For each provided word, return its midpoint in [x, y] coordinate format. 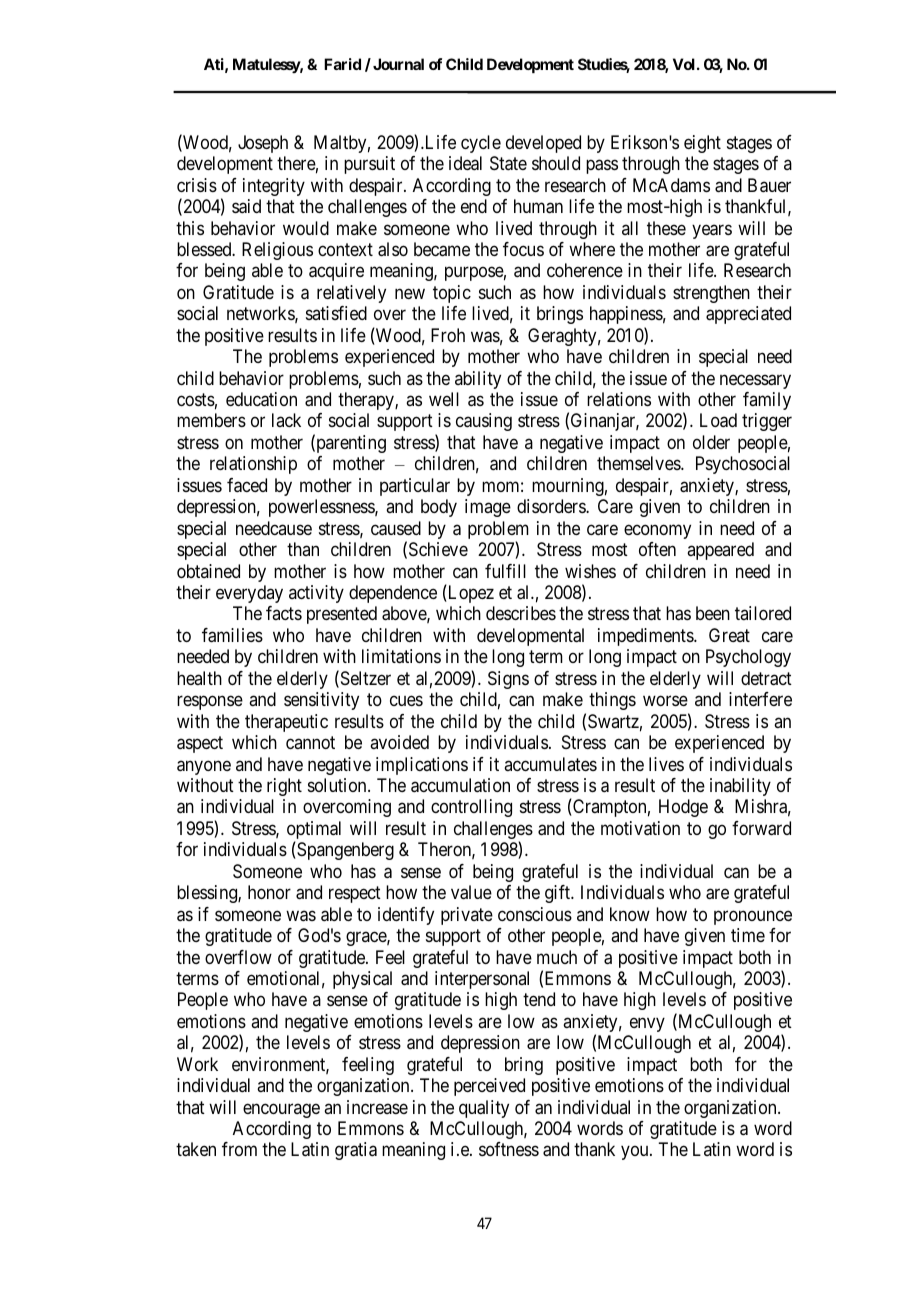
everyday [249, 594]
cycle [481, 144]
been [713, 613]
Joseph [263, 144]
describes [521, 613]
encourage [281, 1110]
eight [702, 144]
